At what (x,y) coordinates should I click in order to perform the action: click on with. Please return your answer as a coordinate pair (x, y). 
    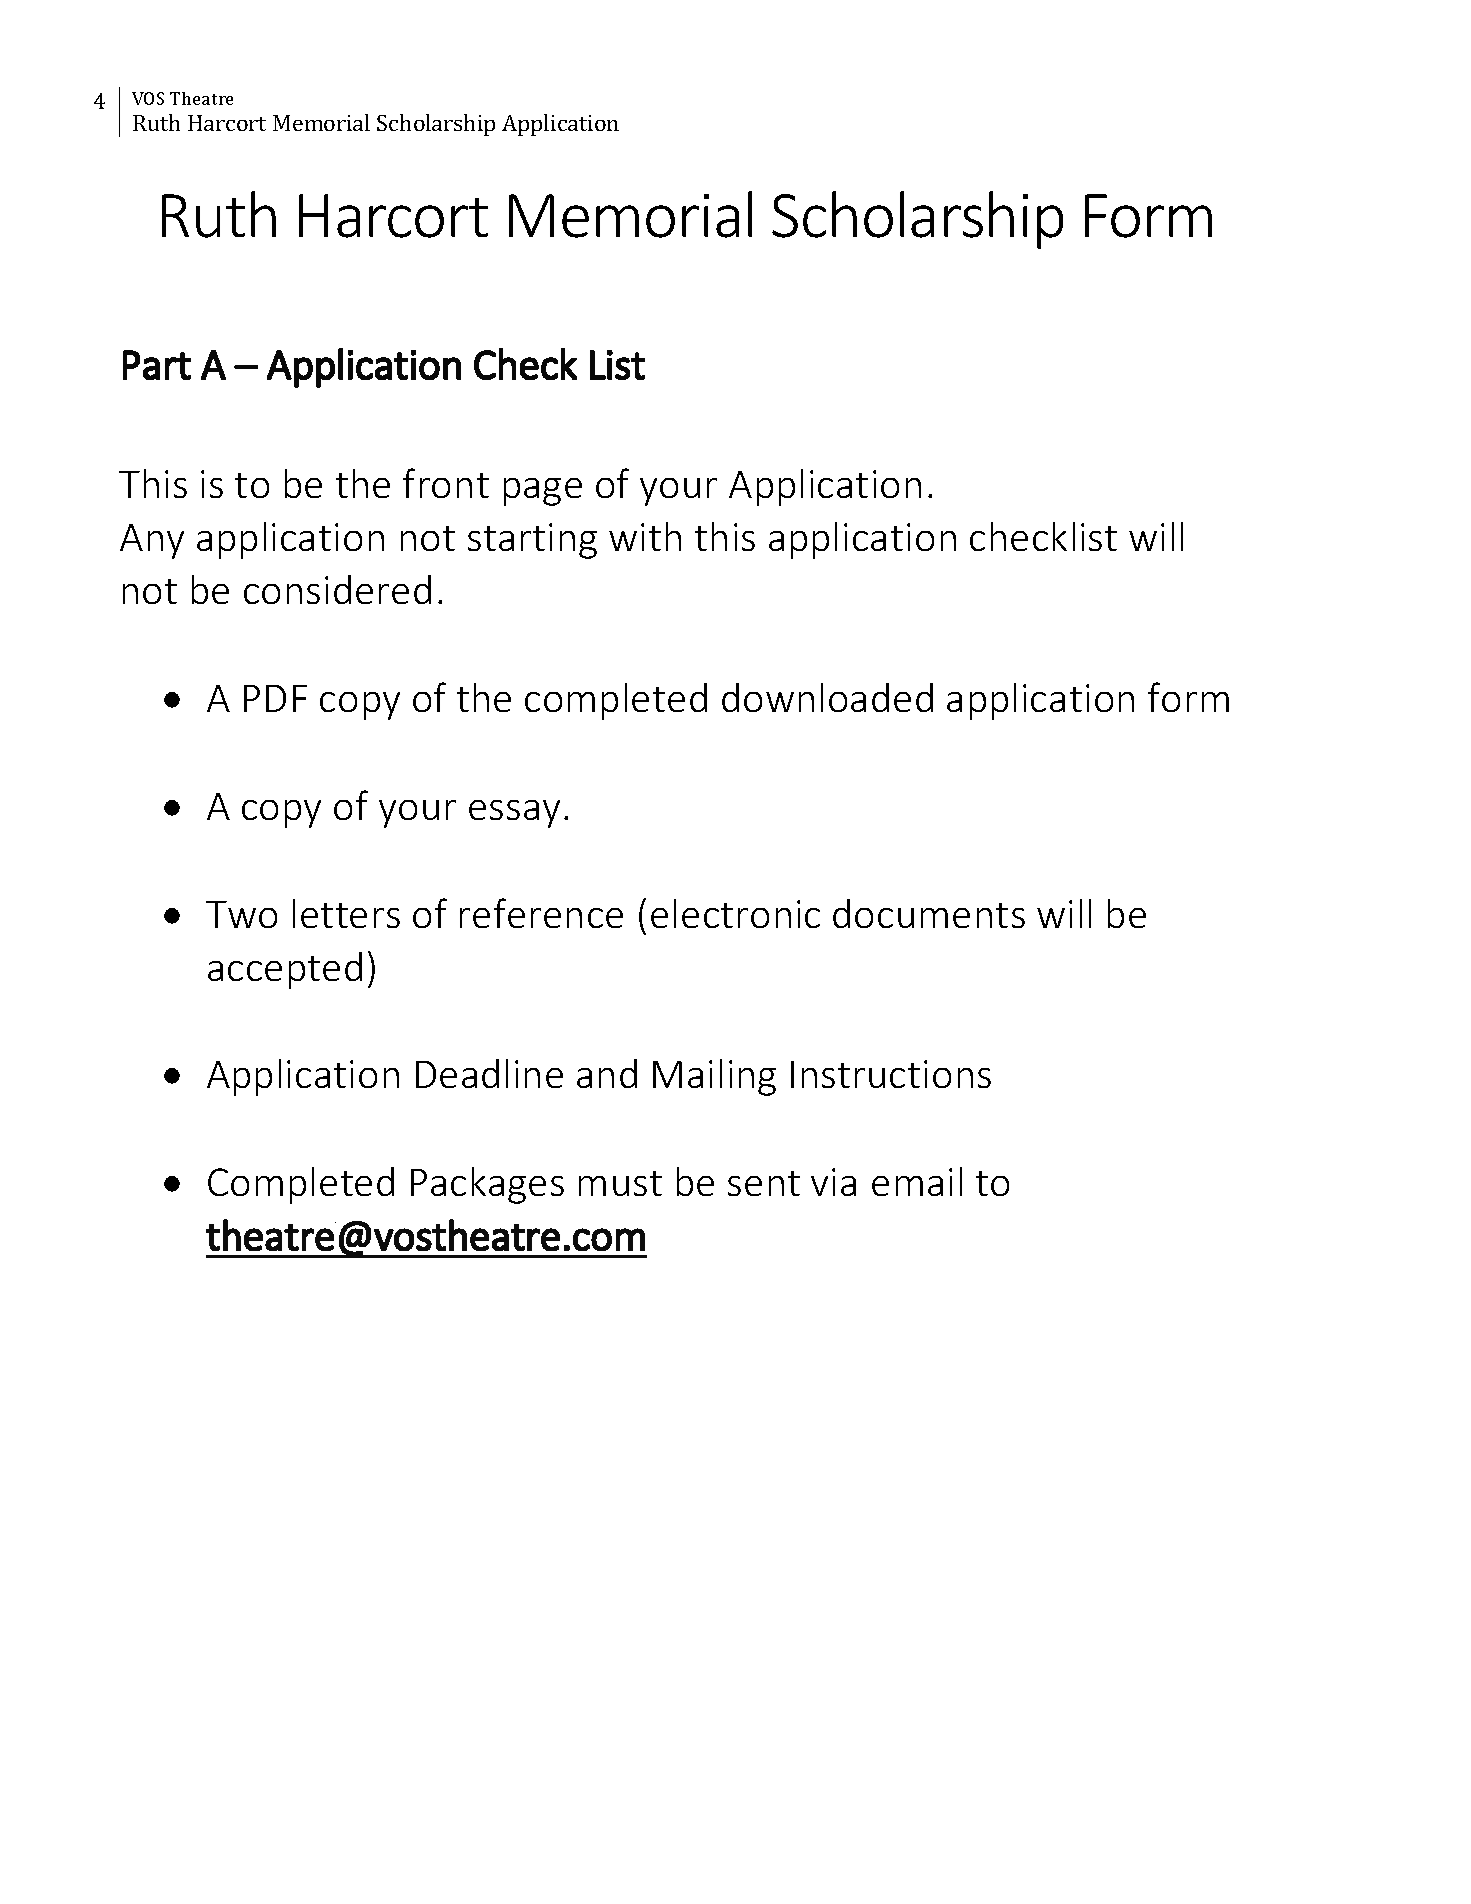
    Looking at the image, I should click on (645, 536).
